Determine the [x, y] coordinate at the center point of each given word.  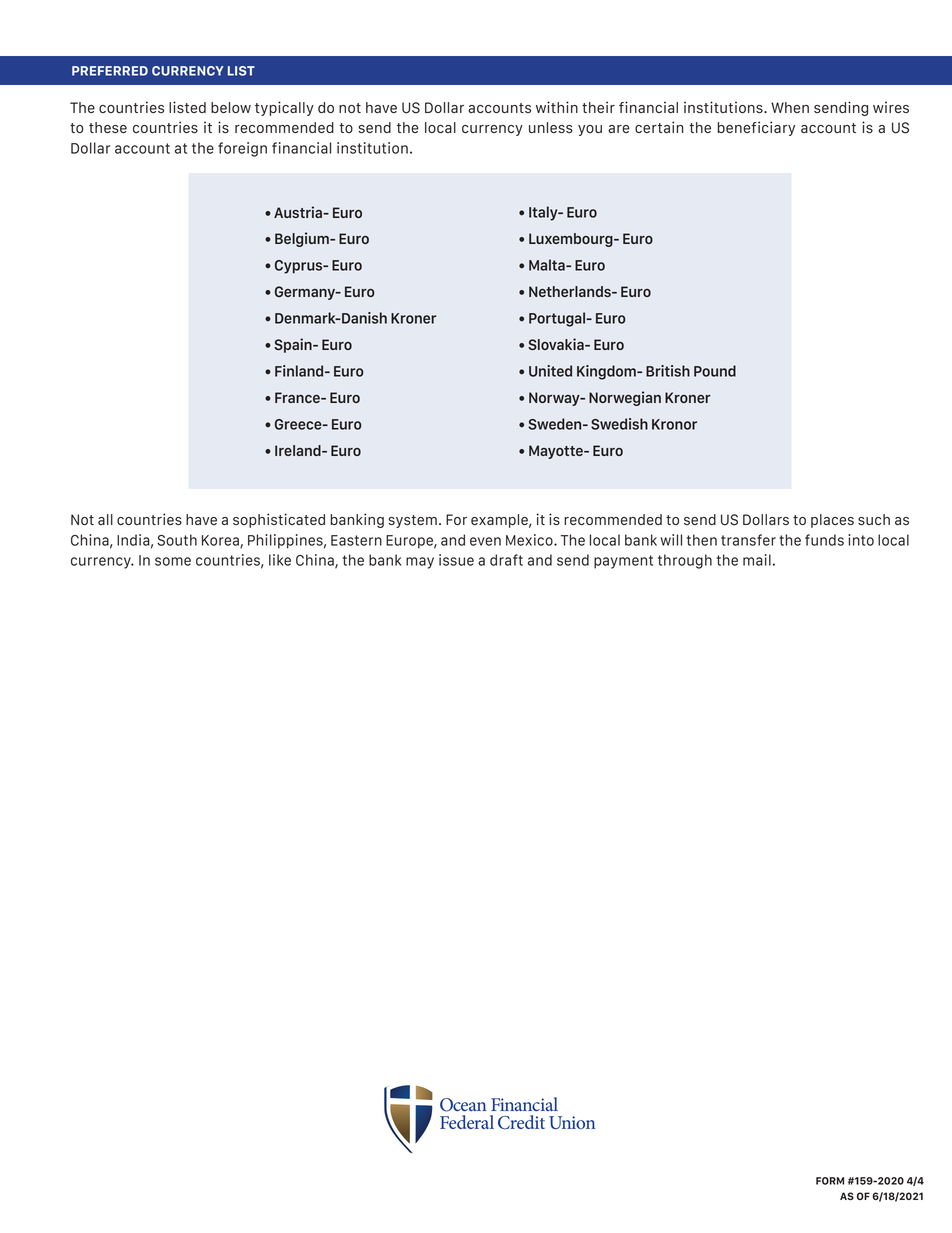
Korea [221, 541]
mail [757, 560]
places [832, 521]
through [685, 561]
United [550, 371]
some [173, 561]
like [280, 560]
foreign [242, 149]
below [231, 107]
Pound [715, 371]
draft [506, 560]
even [485, 541]
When [790, 107]
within [557, 107]
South [177, 540]
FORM [830, 1181]
